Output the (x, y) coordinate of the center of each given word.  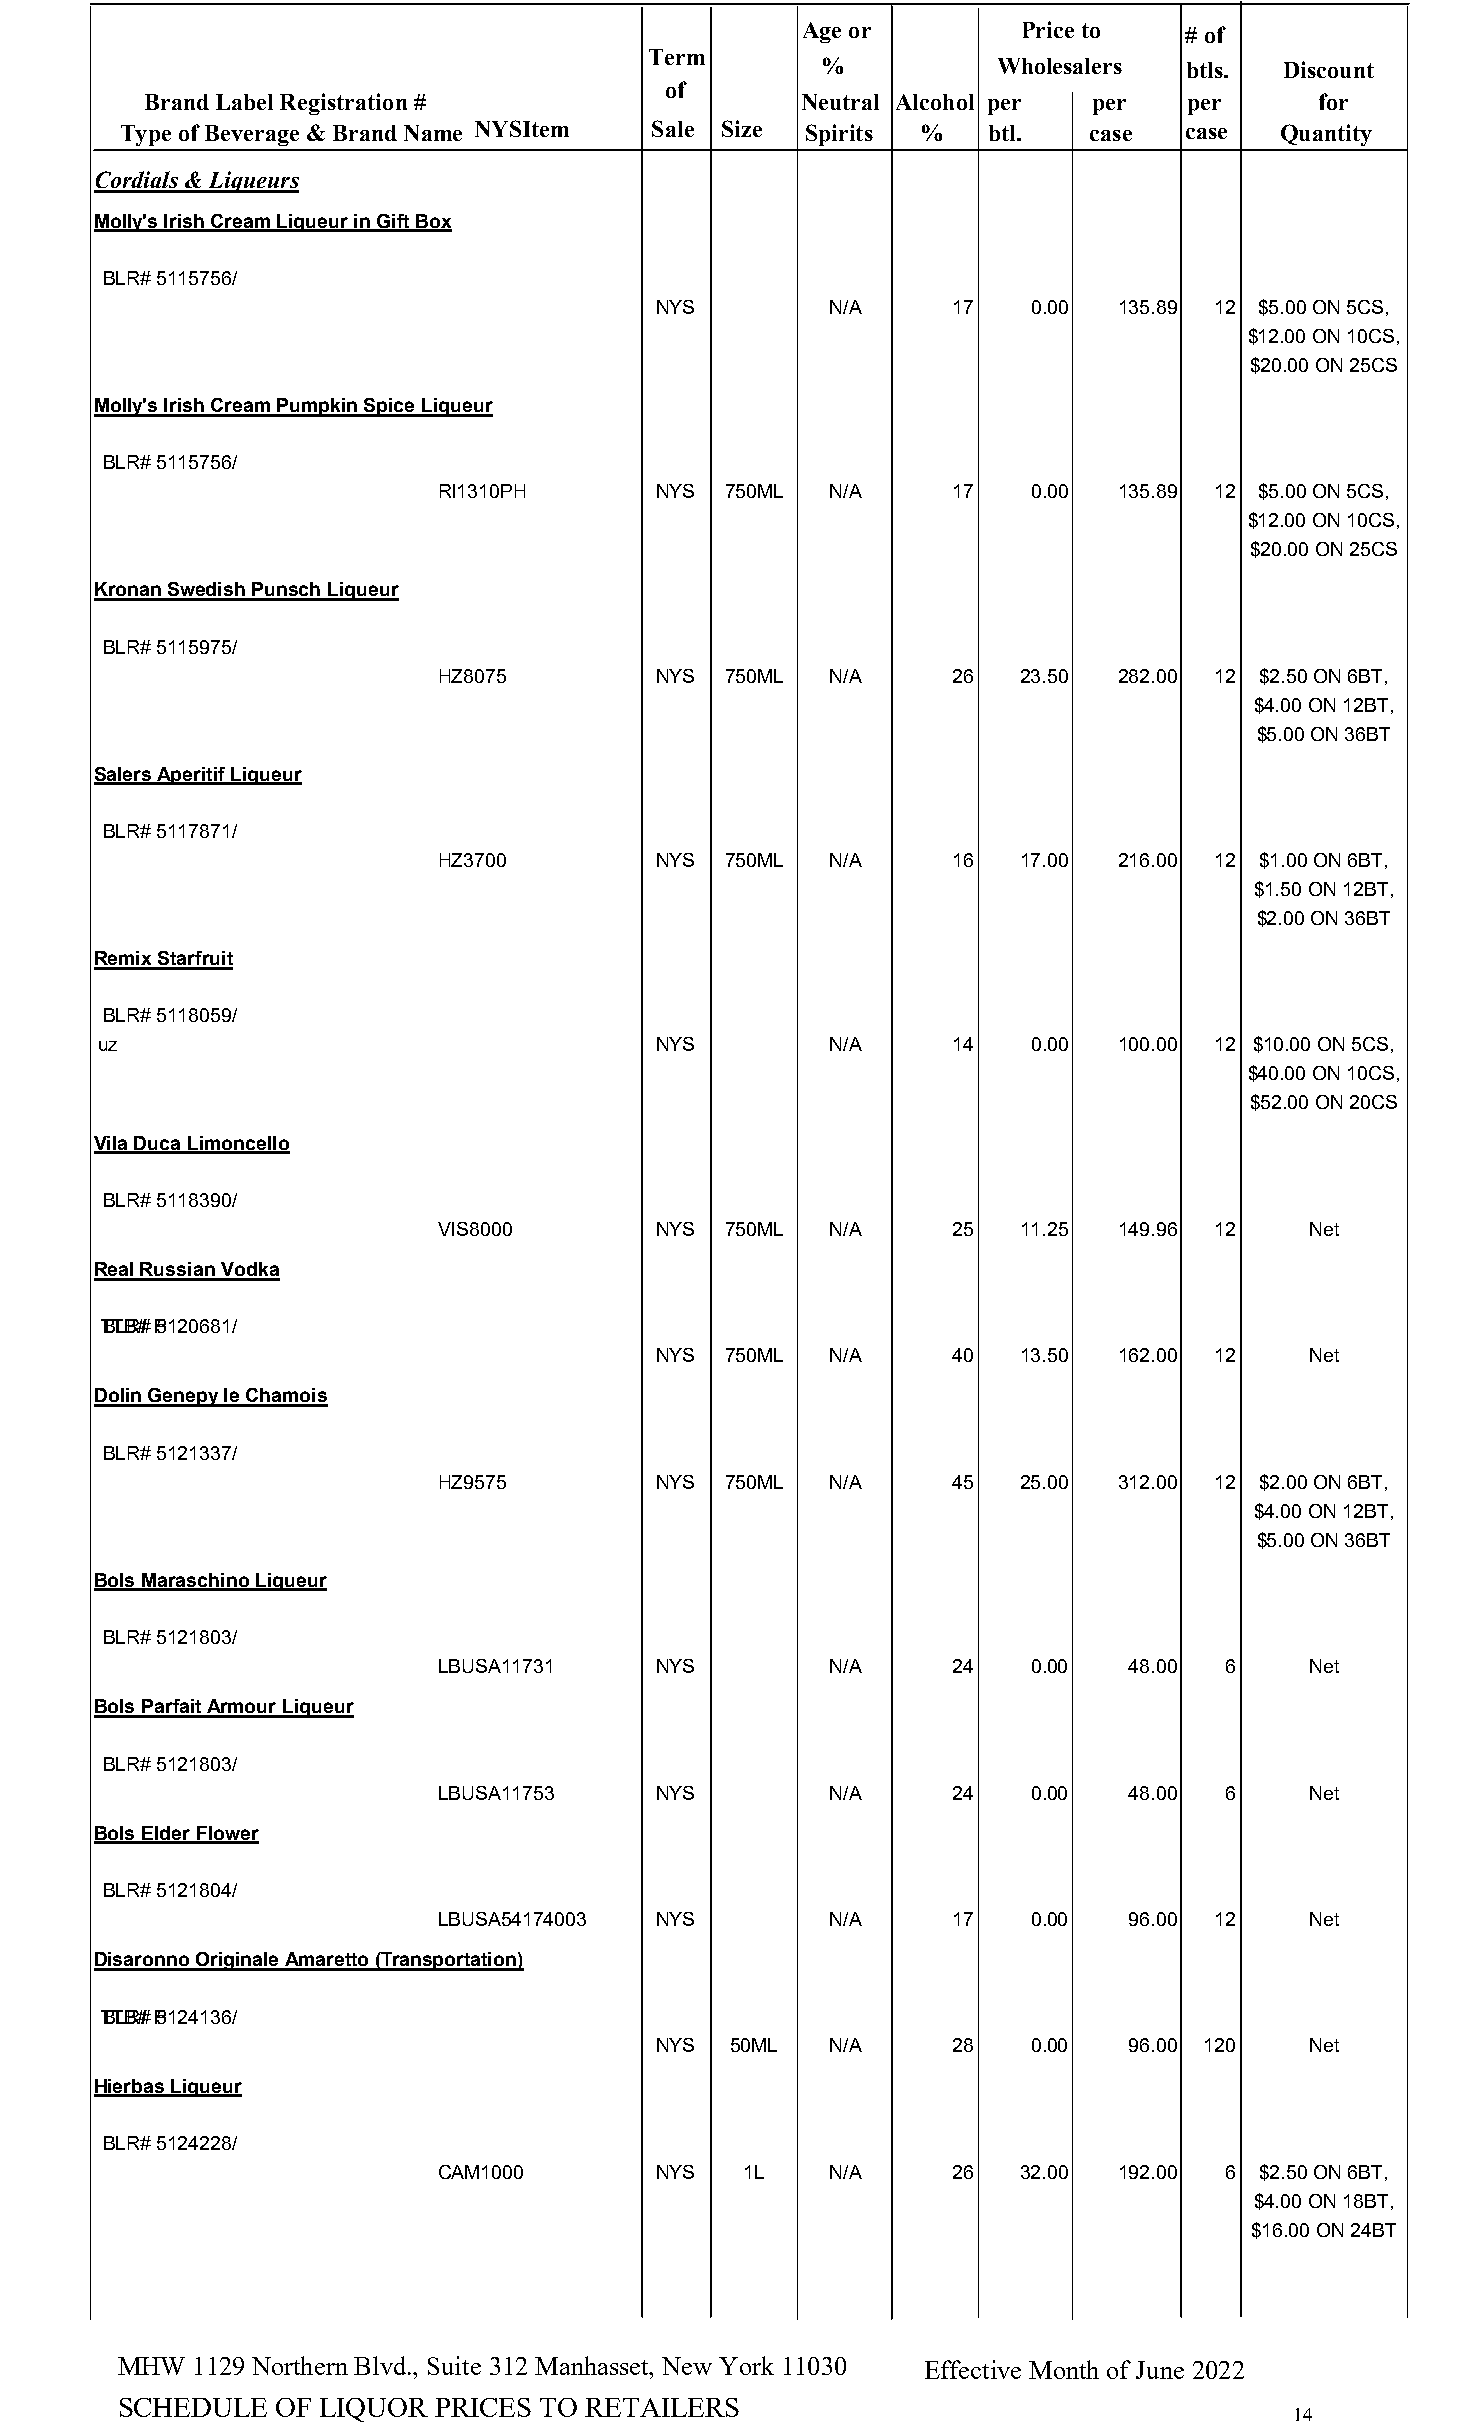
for (1333, 101)
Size (742, 128)
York (746, 2365)
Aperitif (191, 776)
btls (1206, 70)
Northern (300, 2365)
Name (433, 133)
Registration (343, 104)
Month (1064, 2369)
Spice (390, 407)
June (1160, 2370)
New (687, 2366)
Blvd (381, 2365)
